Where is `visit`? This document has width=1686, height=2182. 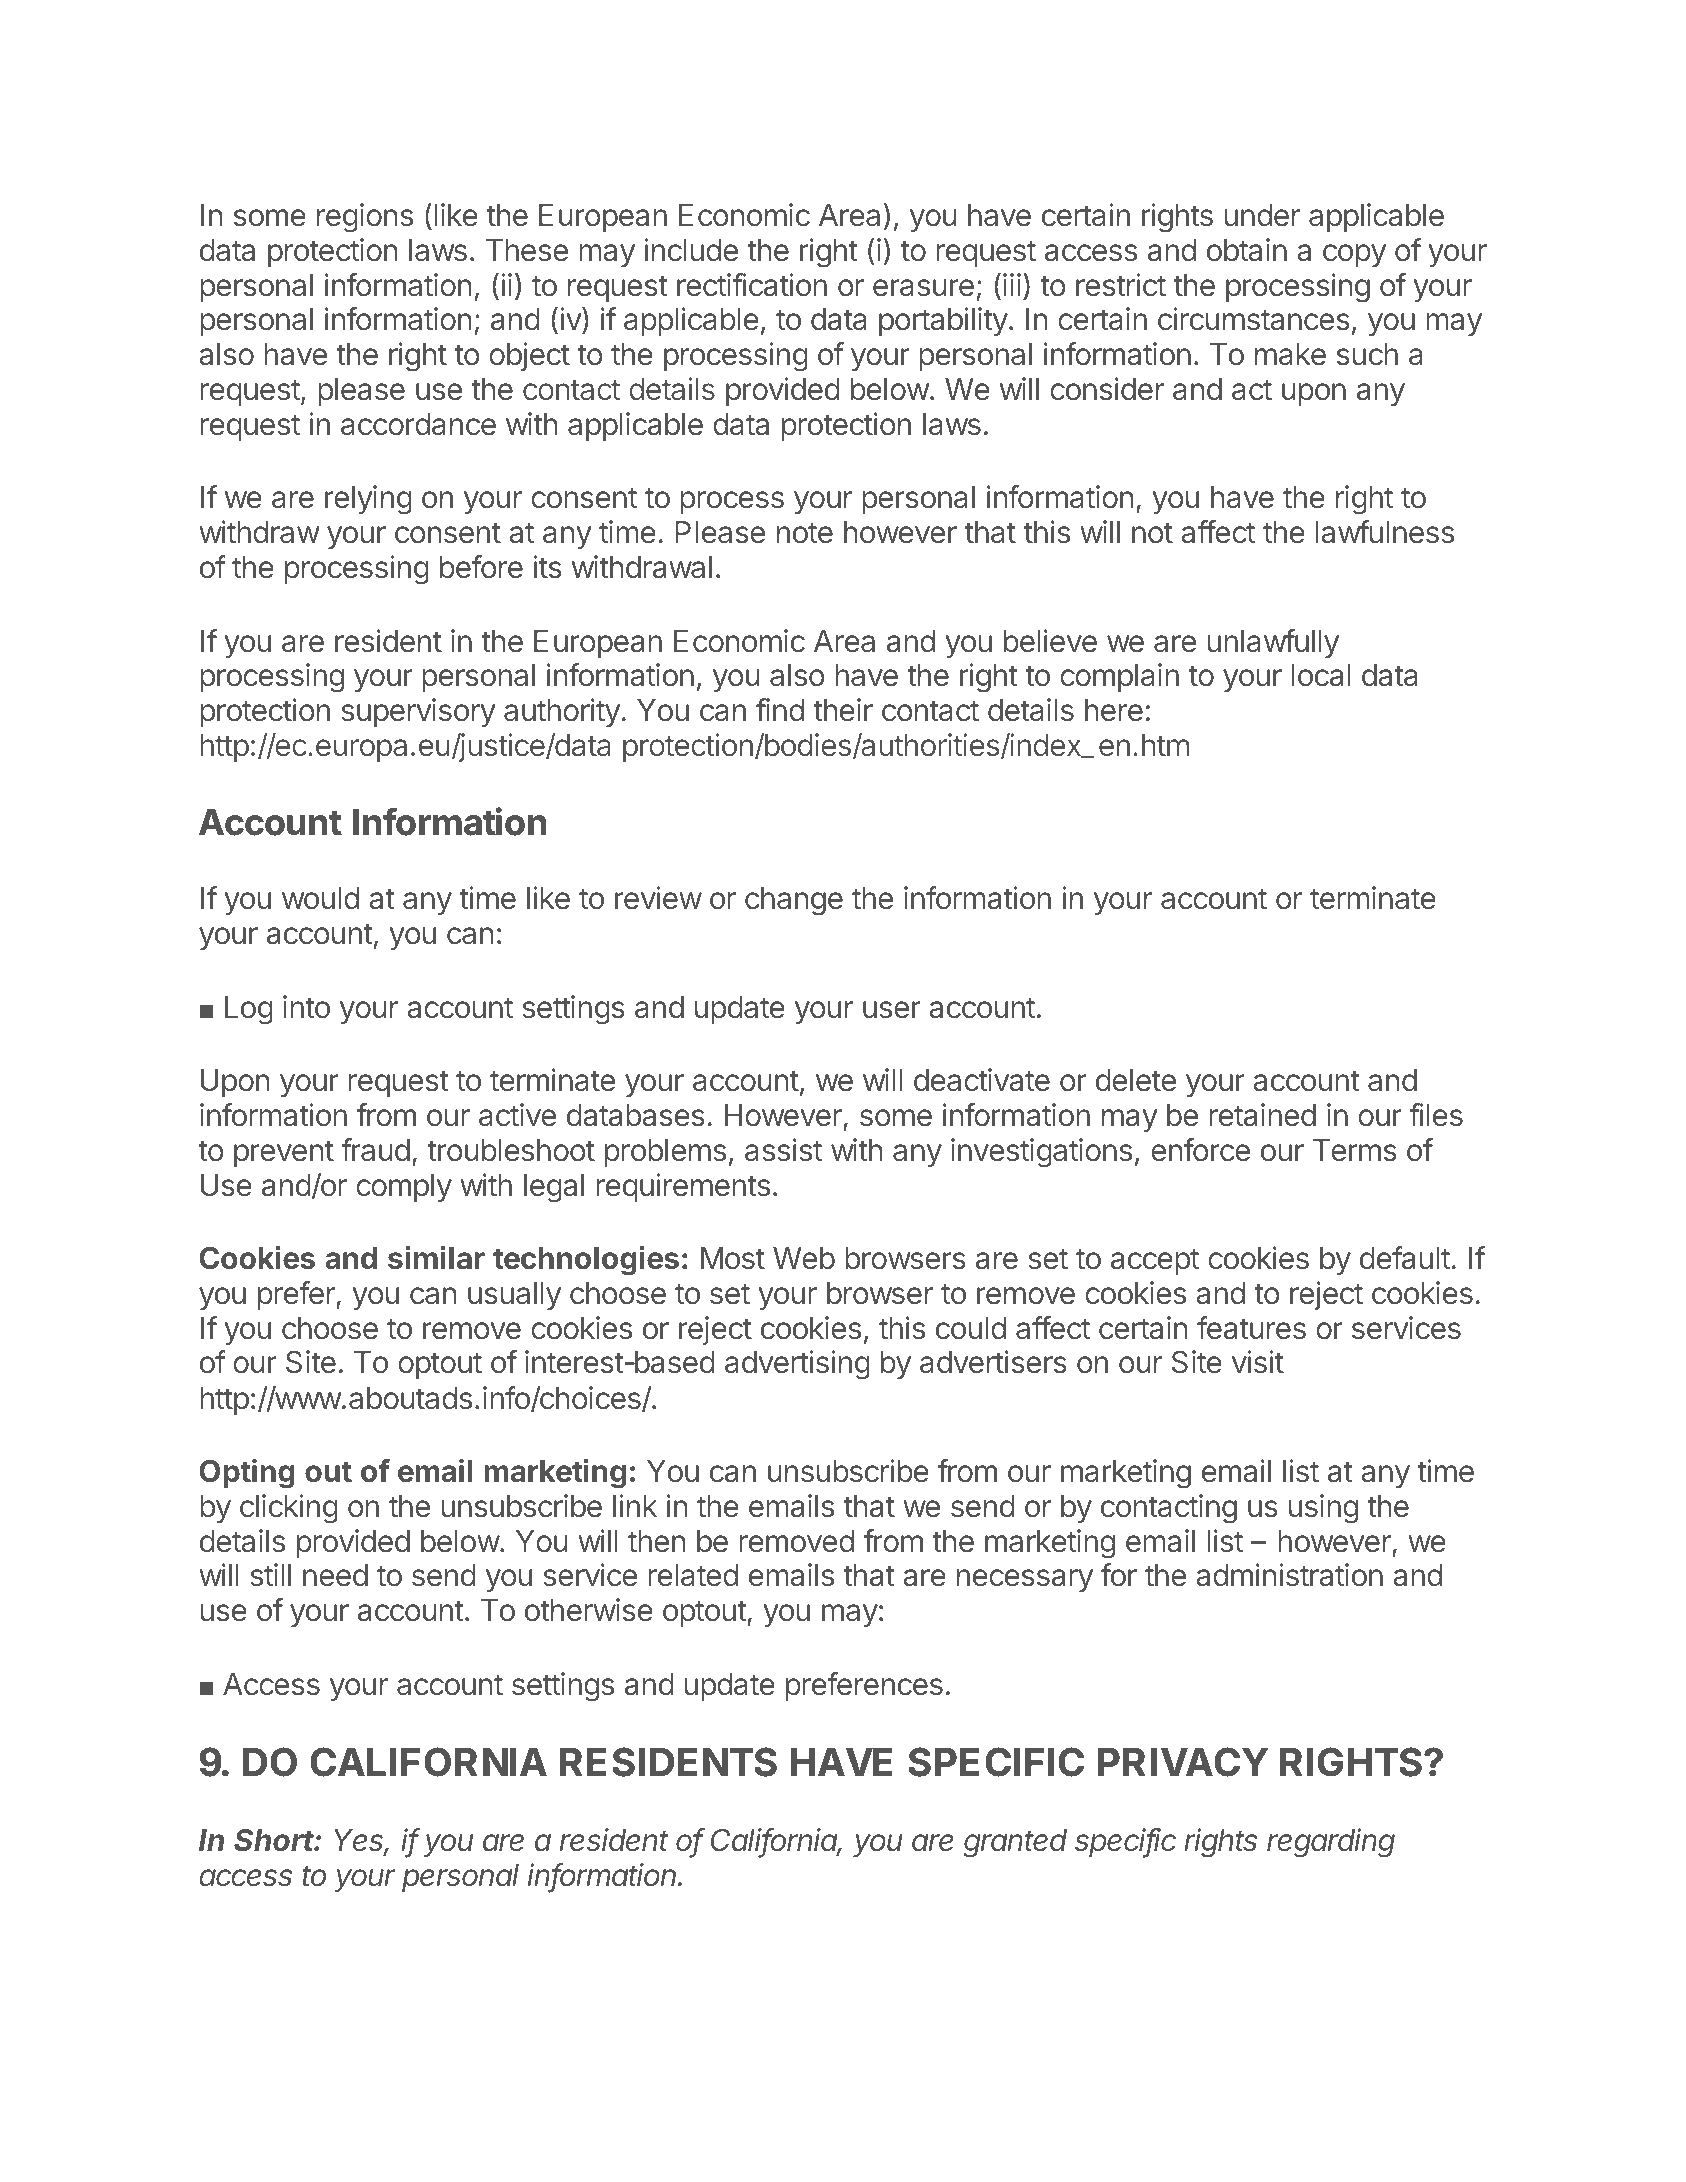
visit is located at coordinates (1258, 1362).
